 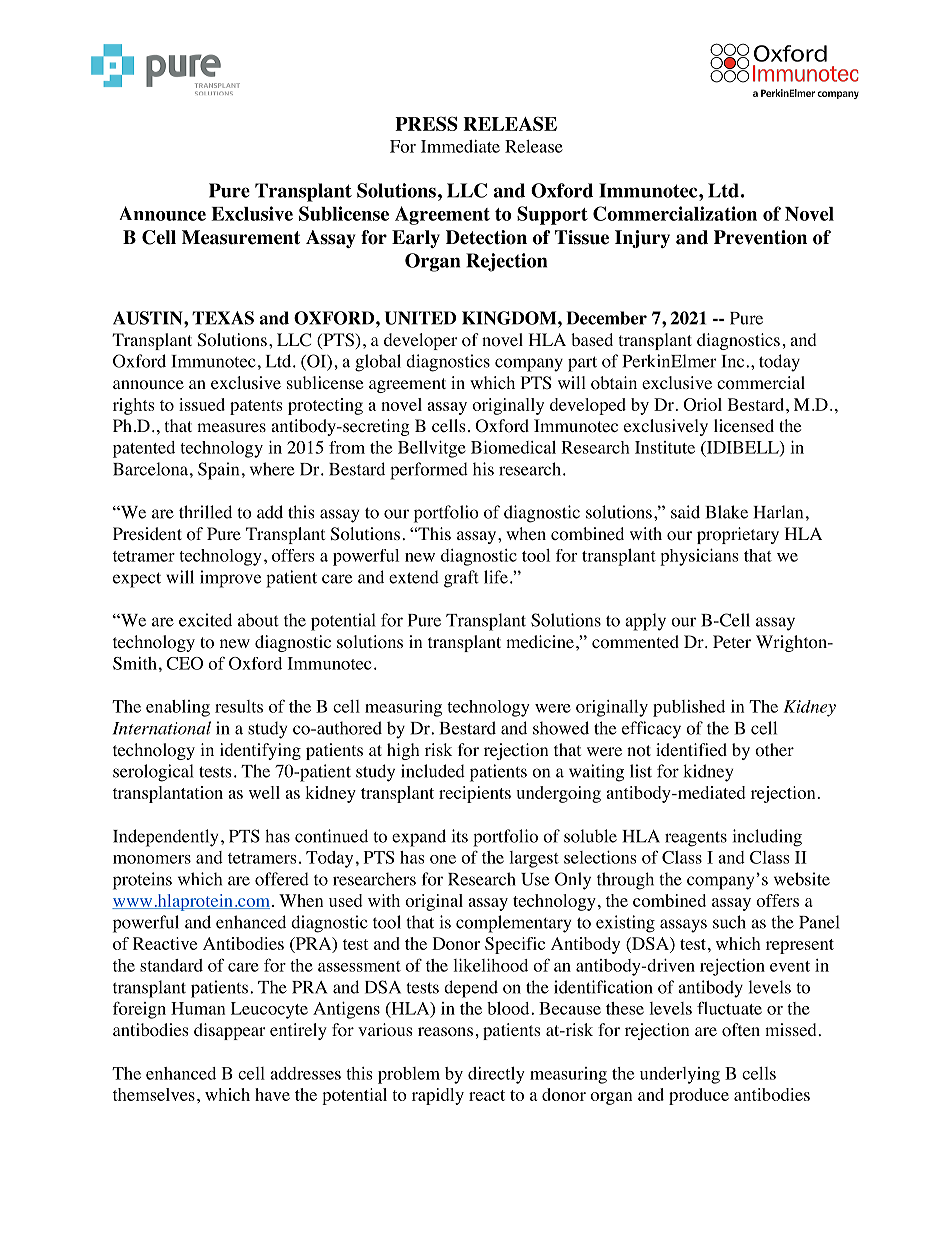 I want to click on Peter, so click(x=732, y=641).
